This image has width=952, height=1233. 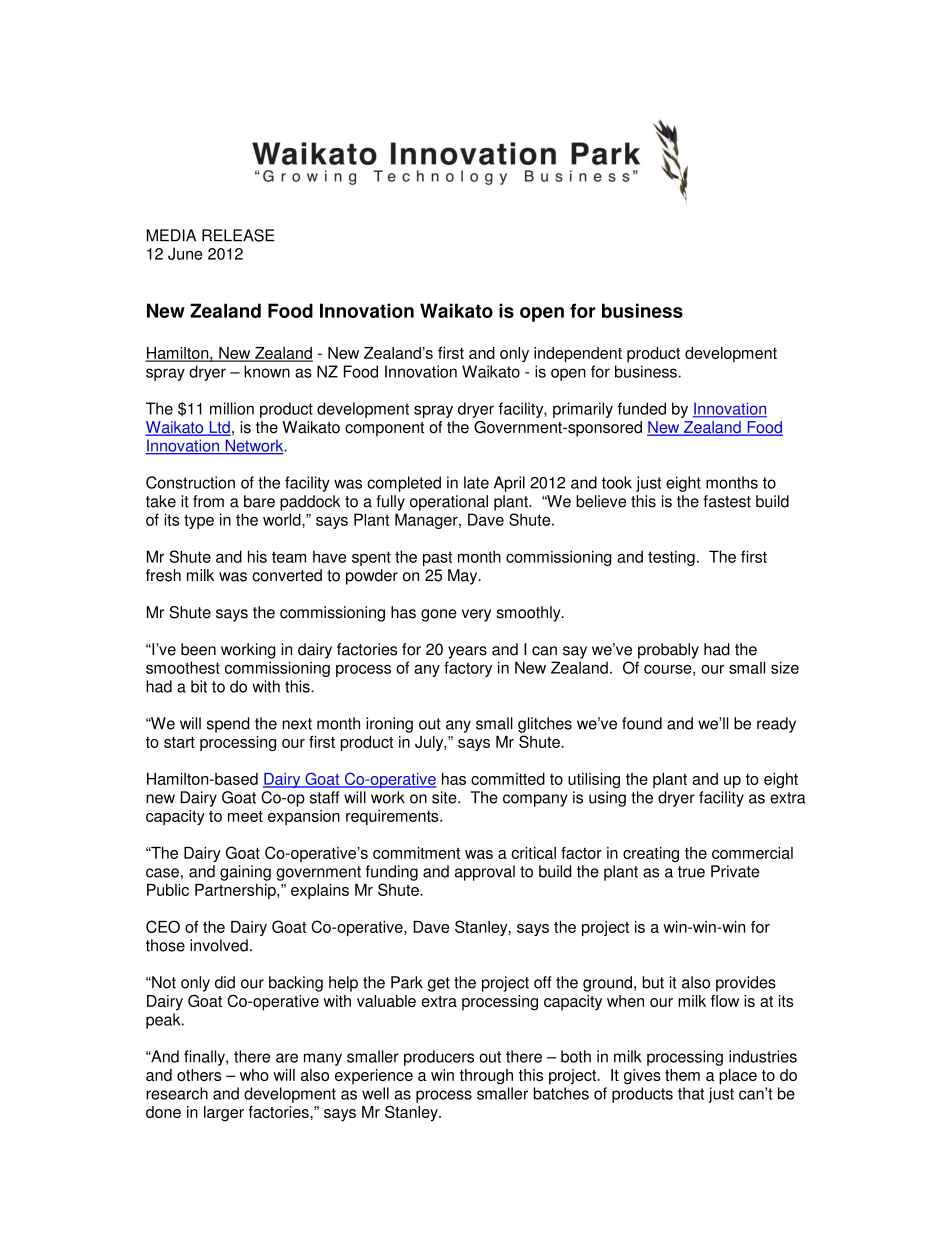 I want to click on past, so click(x=437, y=558).
